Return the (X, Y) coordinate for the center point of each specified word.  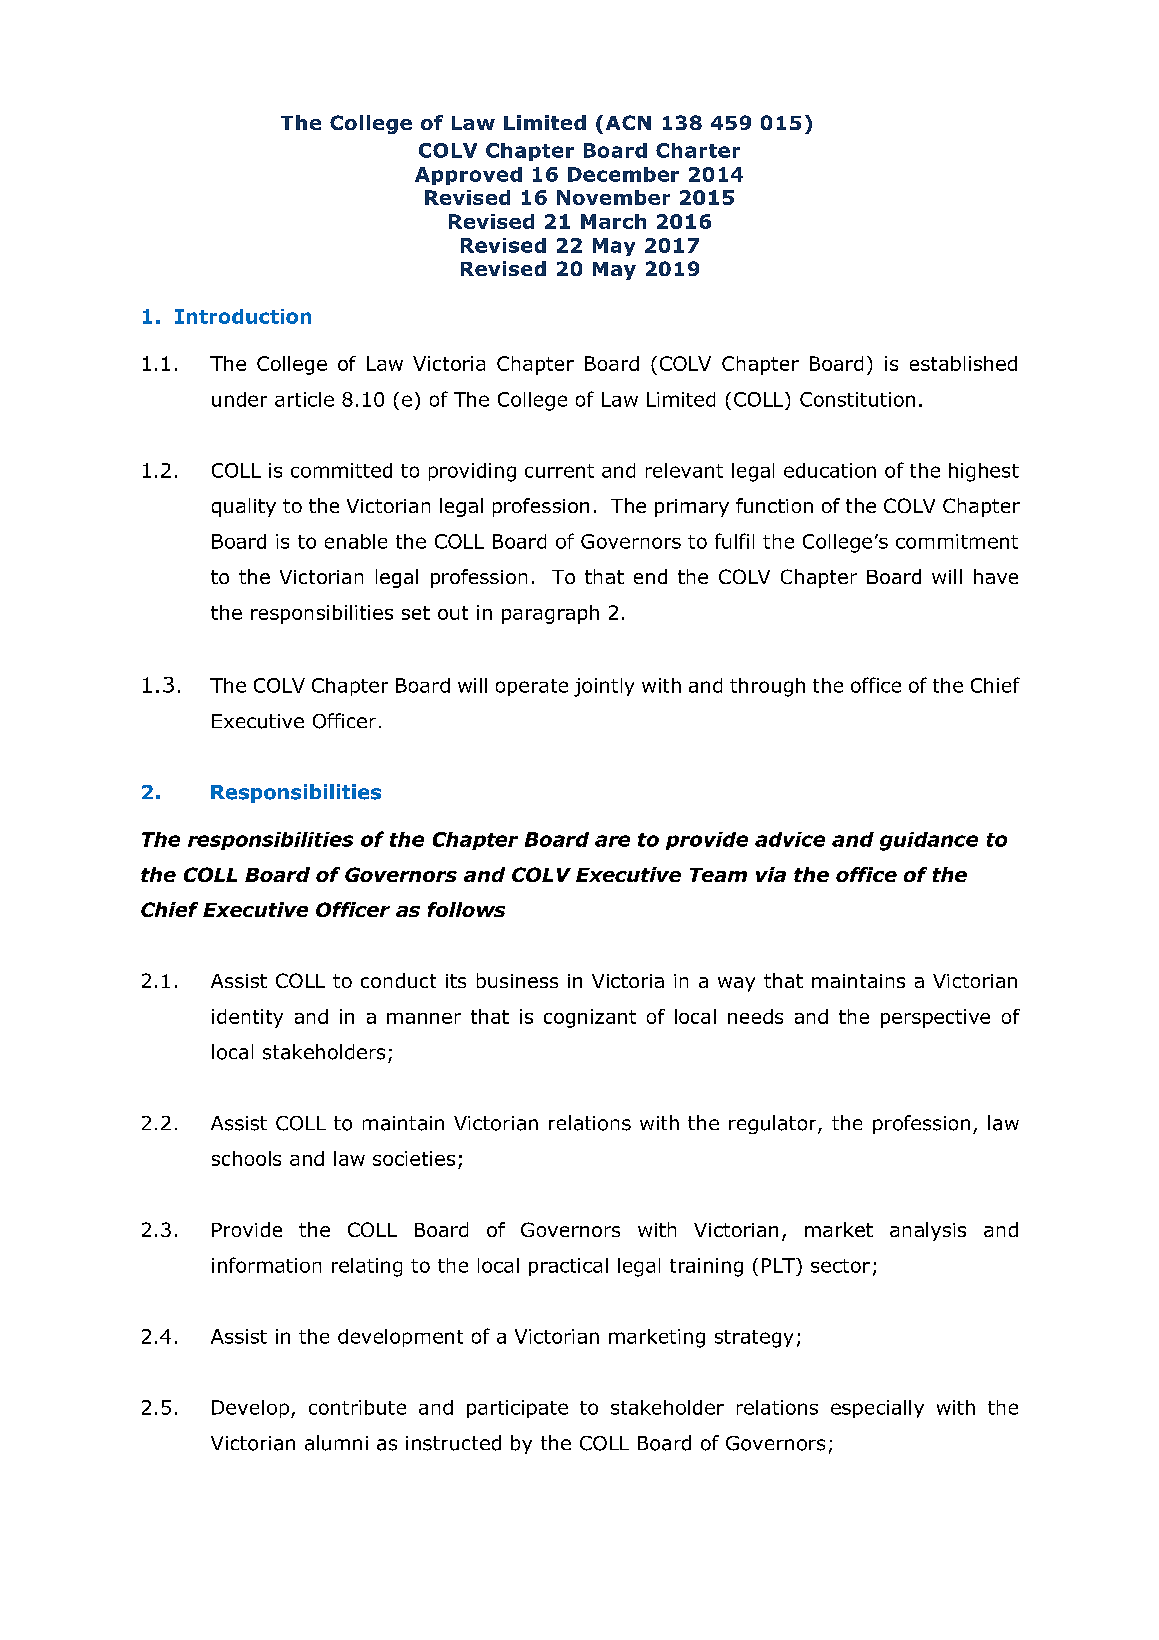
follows (466, 909)
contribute (357, 1407)
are (612, 841)
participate (517, 1409)
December (623, 174)
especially (877, 1409)
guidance (929, 841)
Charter (698, 150)
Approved (468, 176)
